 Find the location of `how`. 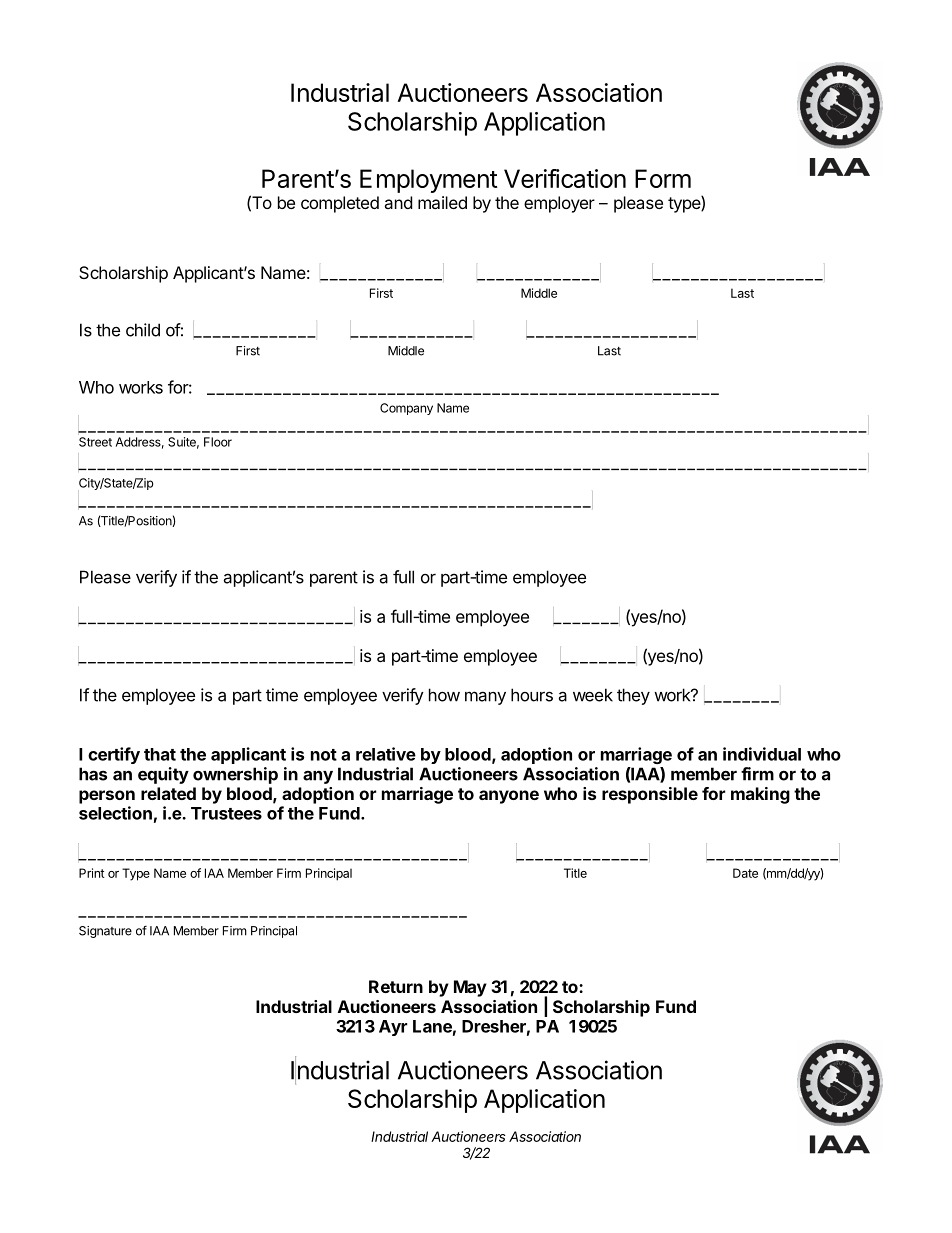

how is located at coordinates (444, 695).
